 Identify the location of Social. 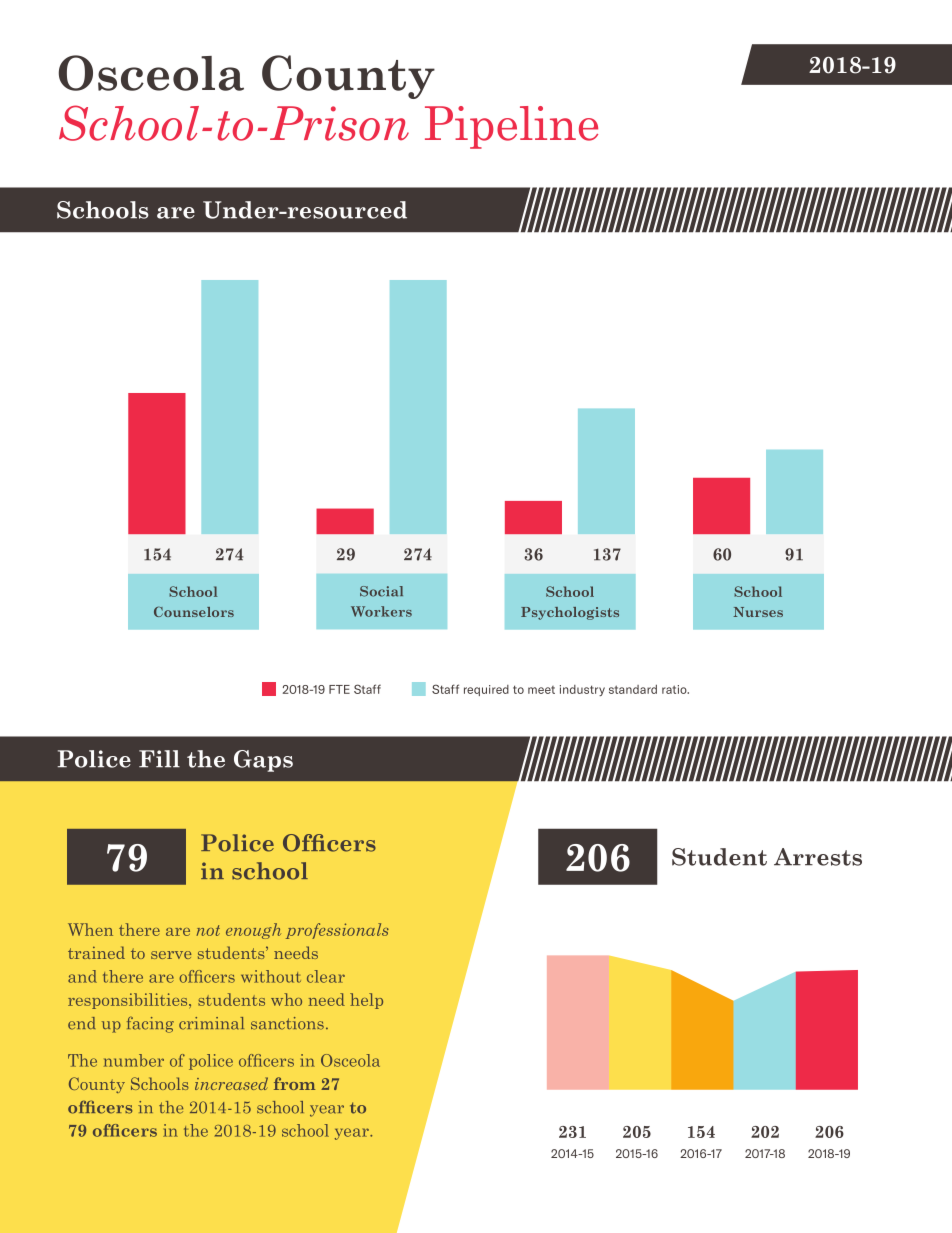
(381, 591).
